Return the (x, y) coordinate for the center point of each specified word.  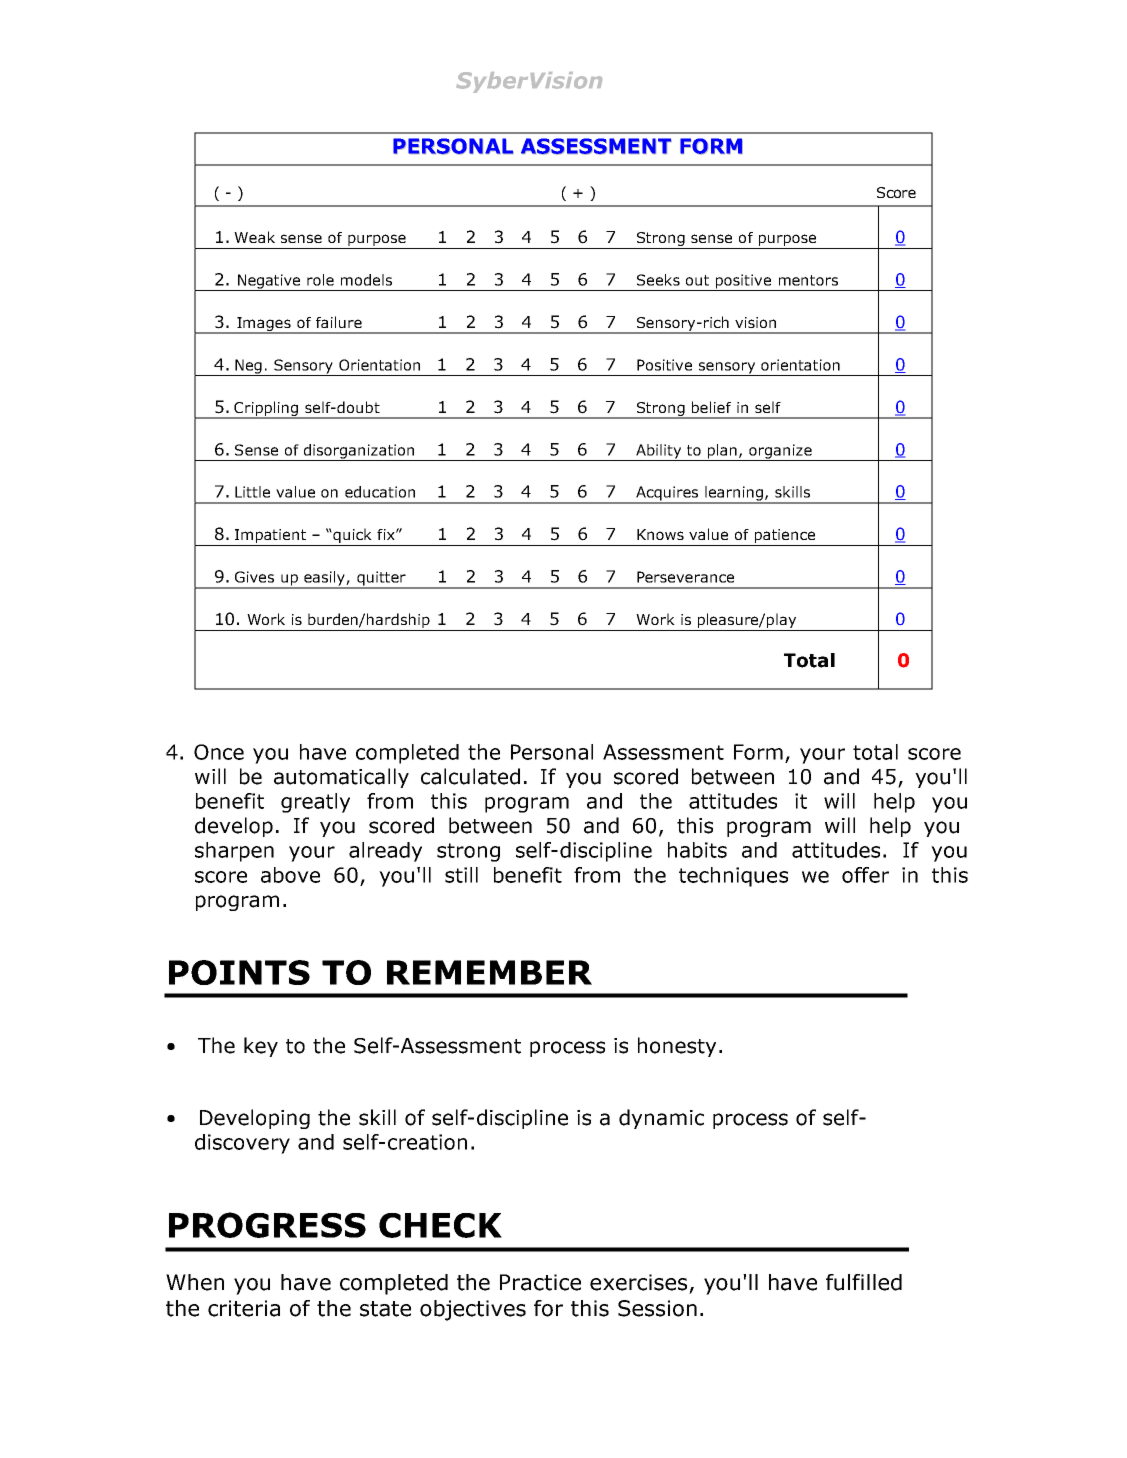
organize (780, 452)
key (261, 1047)
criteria (244, 1308)
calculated (470, 776)
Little (252, 492)
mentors (808, 280)
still (461, 875)
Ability (659, 452)
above (290, 875)
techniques (733, 877)
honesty (677, 1047)
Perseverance (685, 577)
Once (219, 752)
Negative (269, 282)
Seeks (658, 280)
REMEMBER (489, 972)
